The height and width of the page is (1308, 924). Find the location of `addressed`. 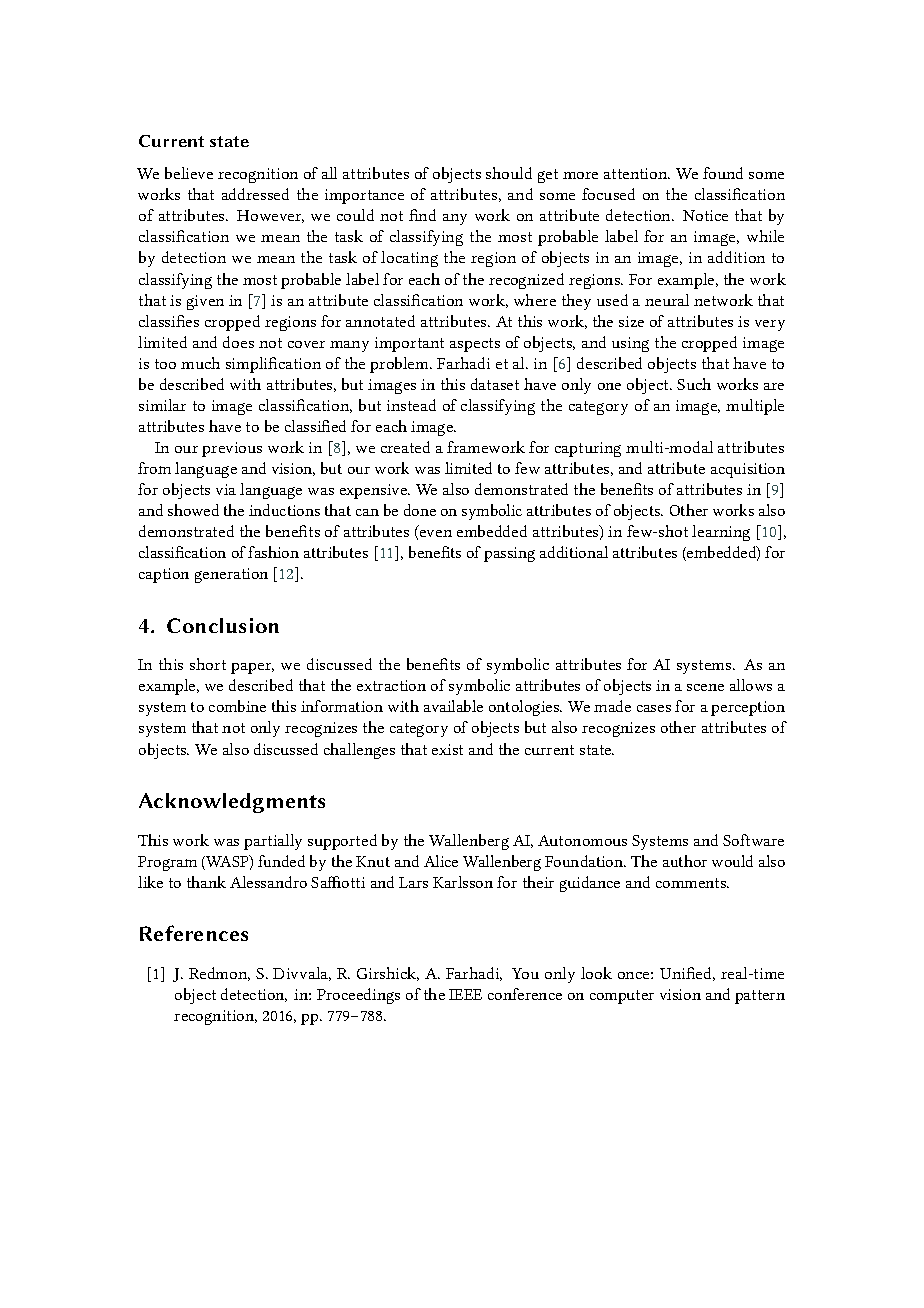

addressed is located at coordinates (255, 194).
